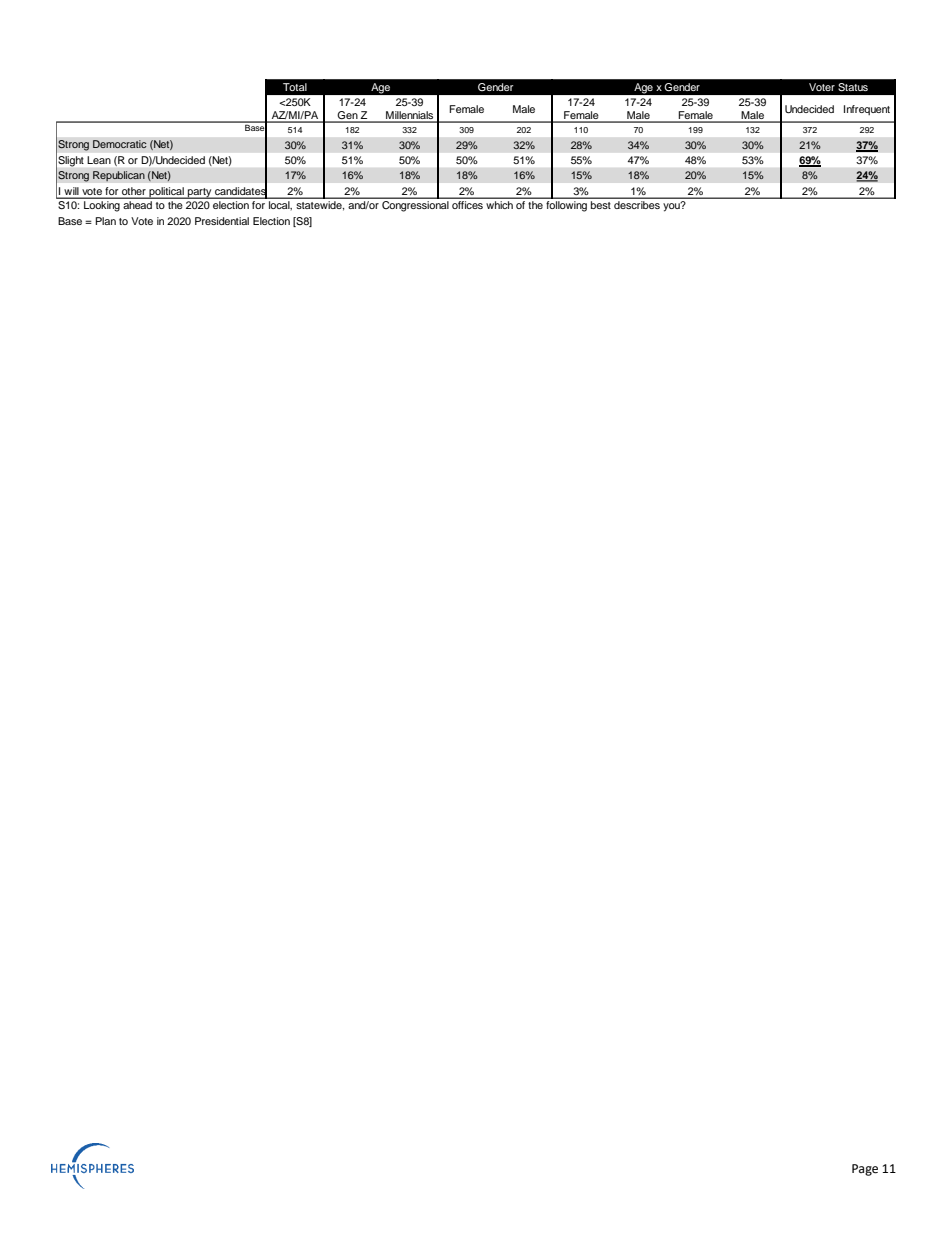  I want to click on describes, so click(637, 205).
